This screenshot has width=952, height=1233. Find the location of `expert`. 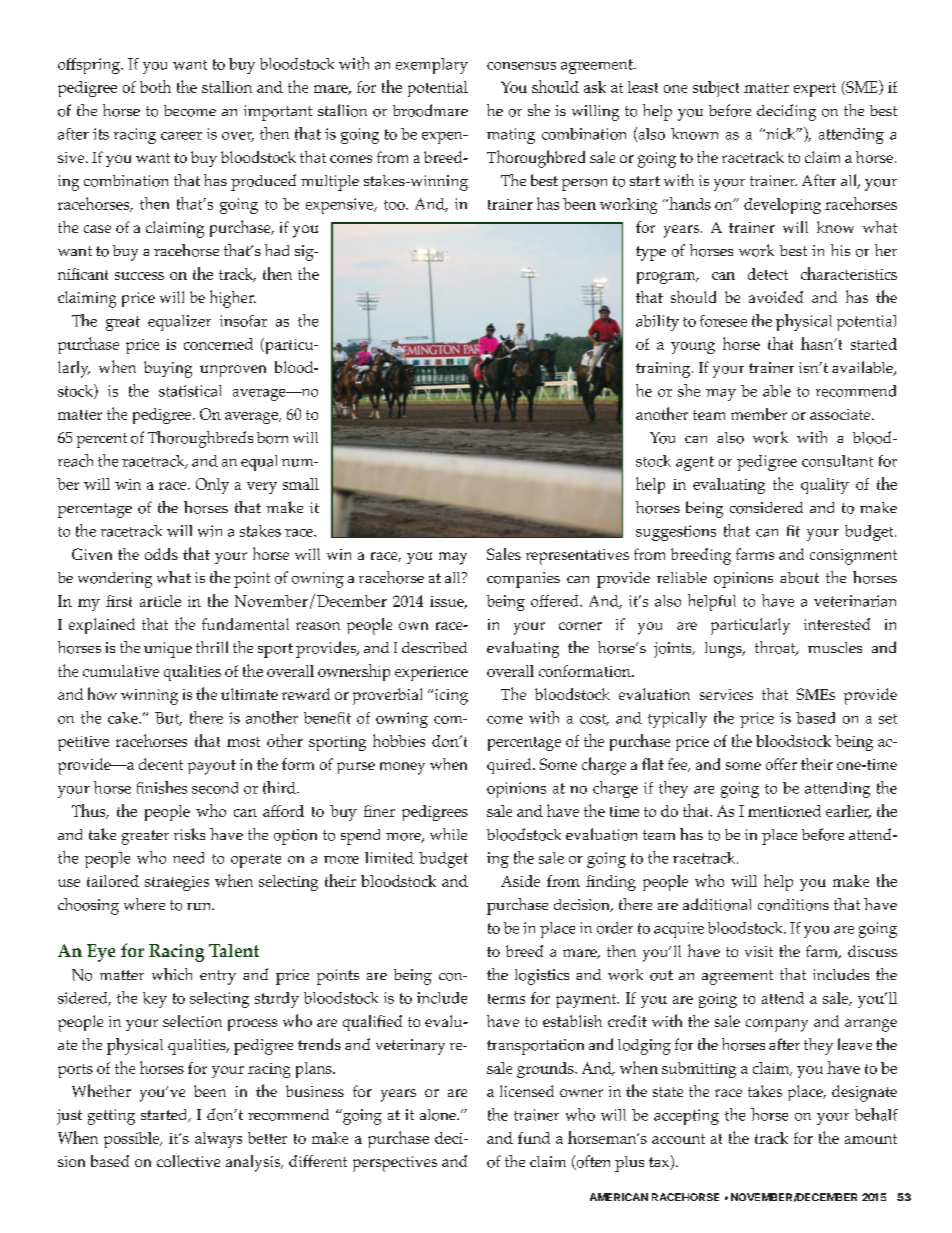

expert is located at coordinates (815, 90).
